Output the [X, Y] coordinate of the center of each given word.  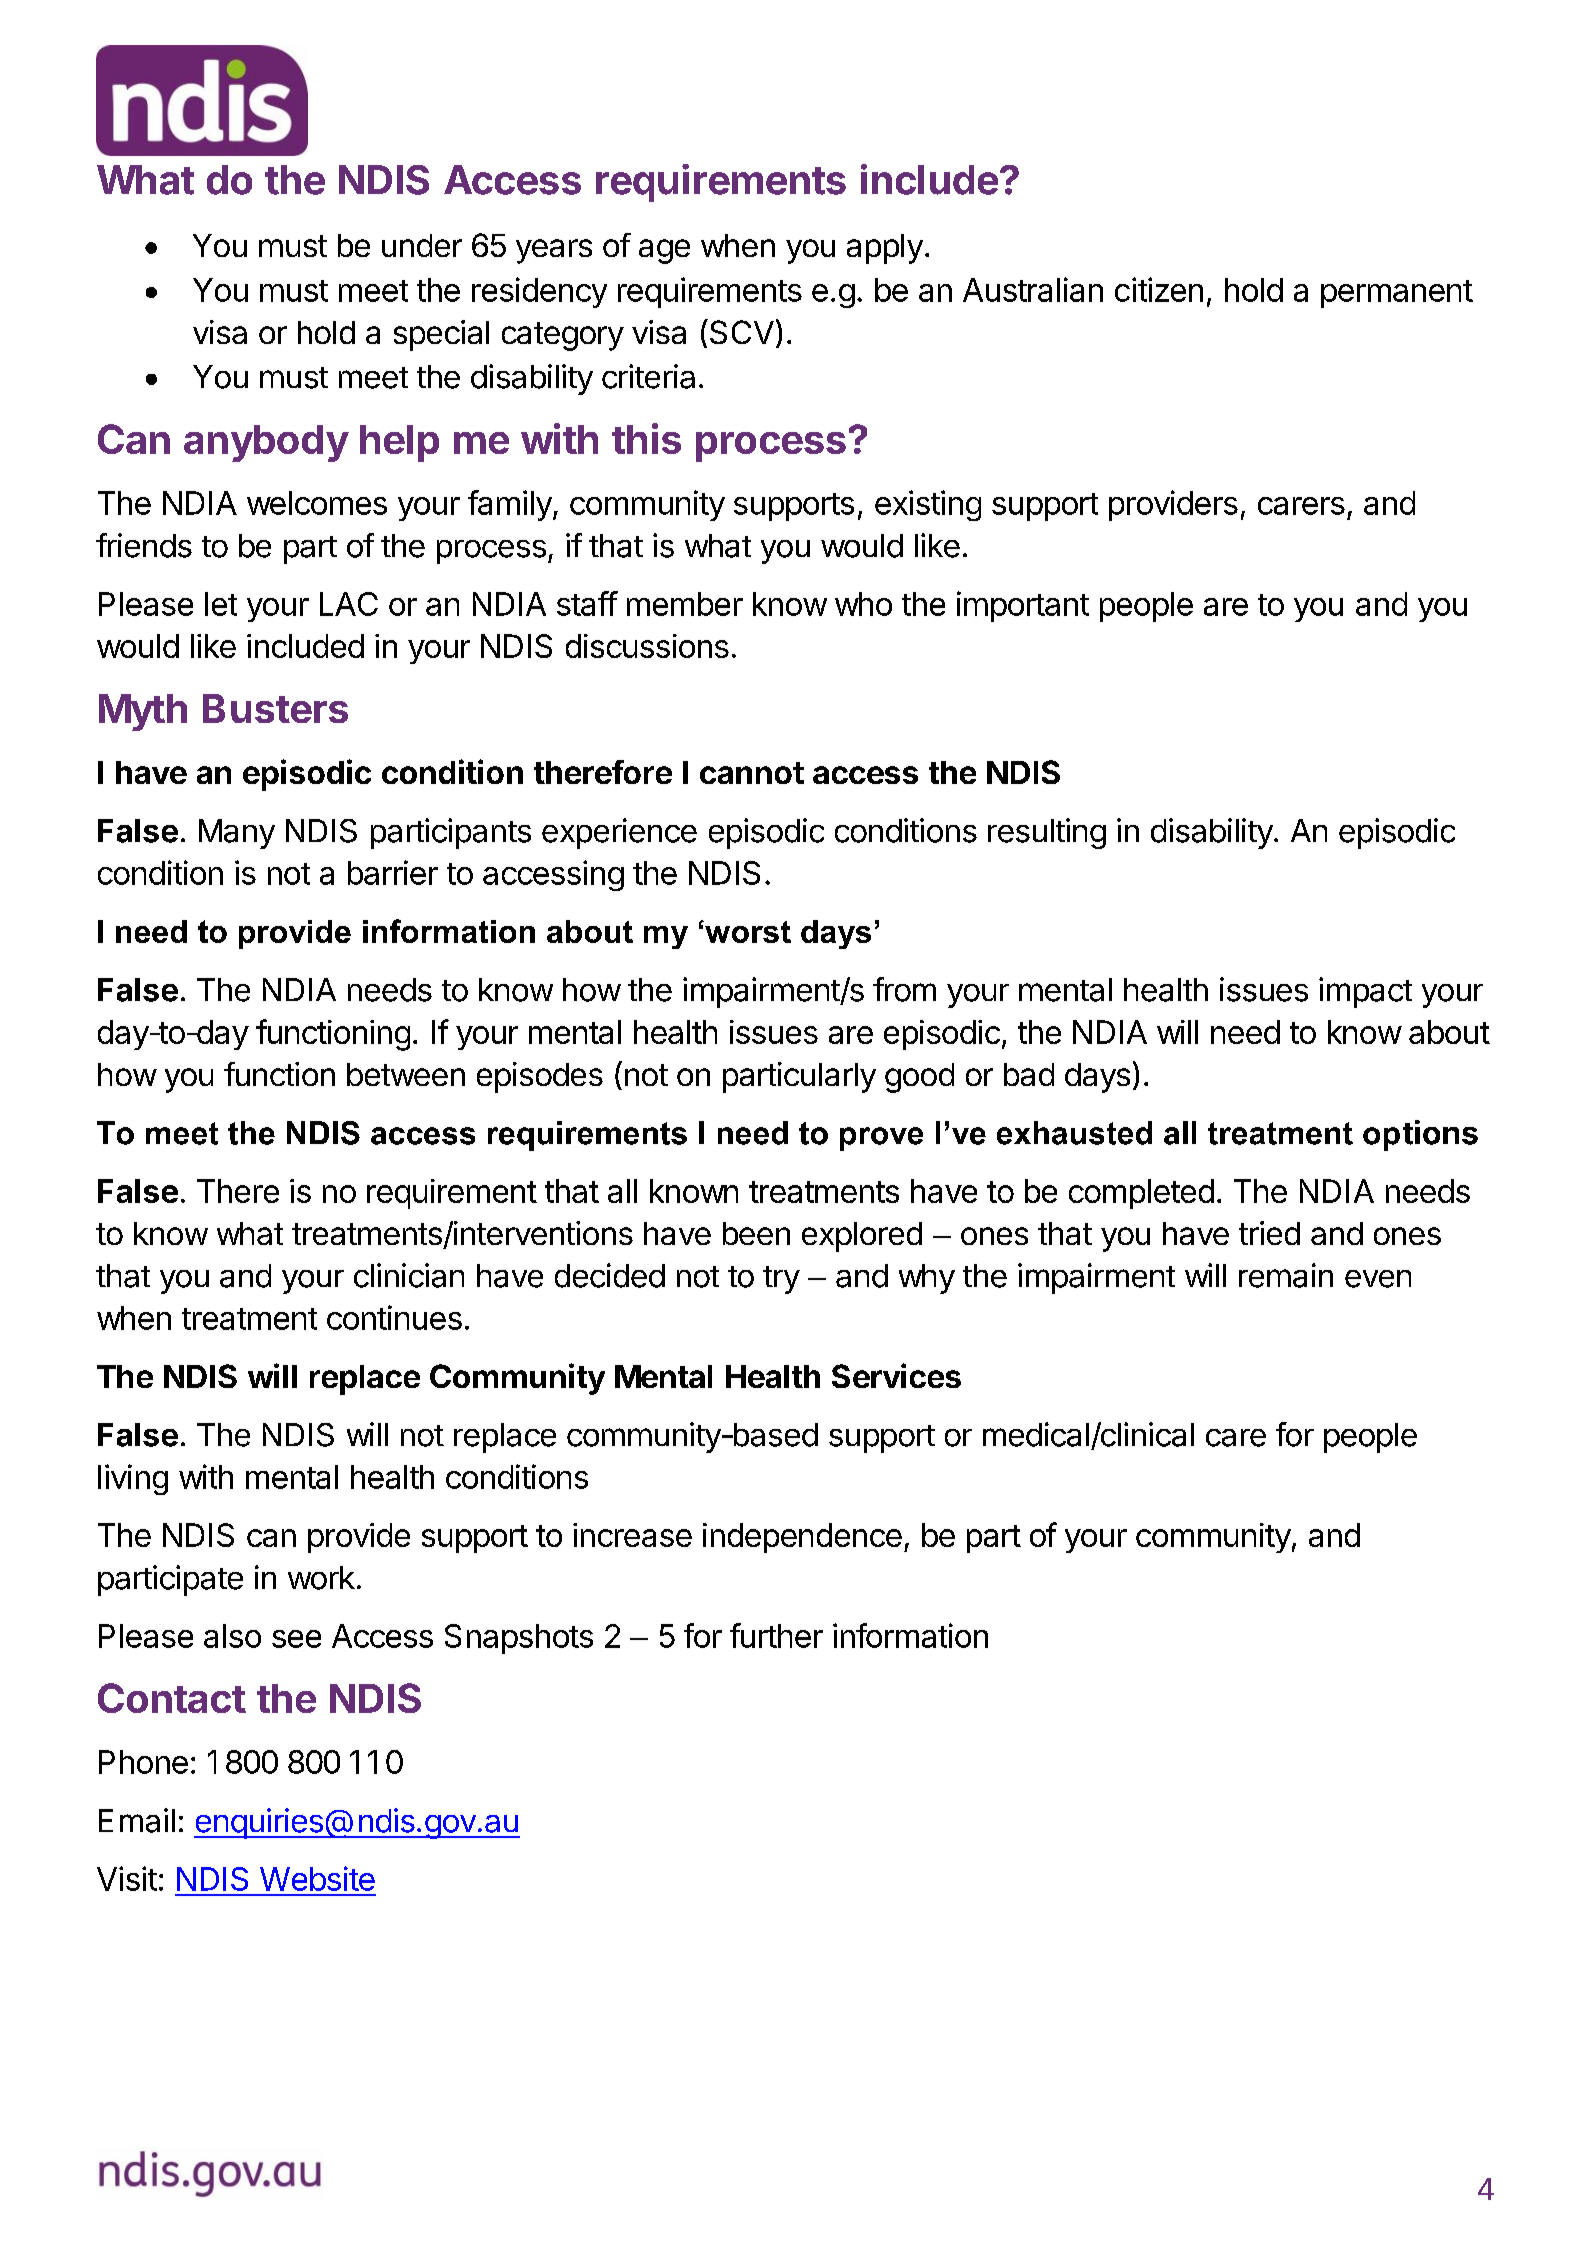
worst [747, 932]
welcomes [317, 503]
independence [802, 1538]
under [422, 245]
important [1023, 606]
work [321, 1578]
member [685, 604]
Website [317, 1878]
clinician [409, 1275]
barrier [393, 872]
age [664, 251]
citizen [1159, 289]
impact [1365, 992]
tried [1269, 1233]
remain [1286, 1275]
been [756, 1233]
